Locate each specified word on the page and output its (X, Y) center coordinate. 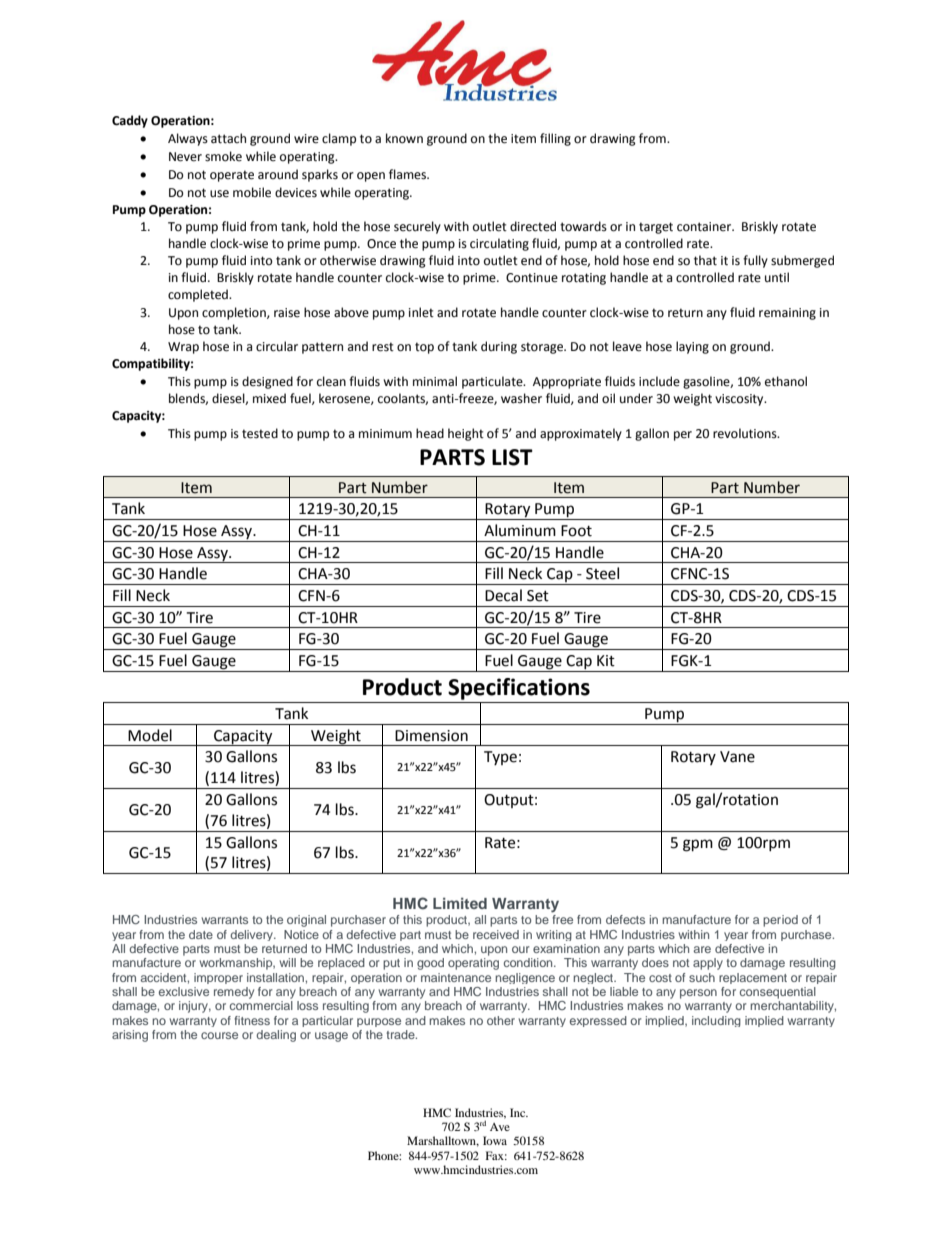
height (466, 434)
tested (260, 433)
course (219, 1035)
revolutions (746, 433)
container (705, 227)
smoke (223, 156)
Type (500, 758)
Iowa (495, 1140)
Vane (737, 757)
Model (150, 735)
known (404, 138)
